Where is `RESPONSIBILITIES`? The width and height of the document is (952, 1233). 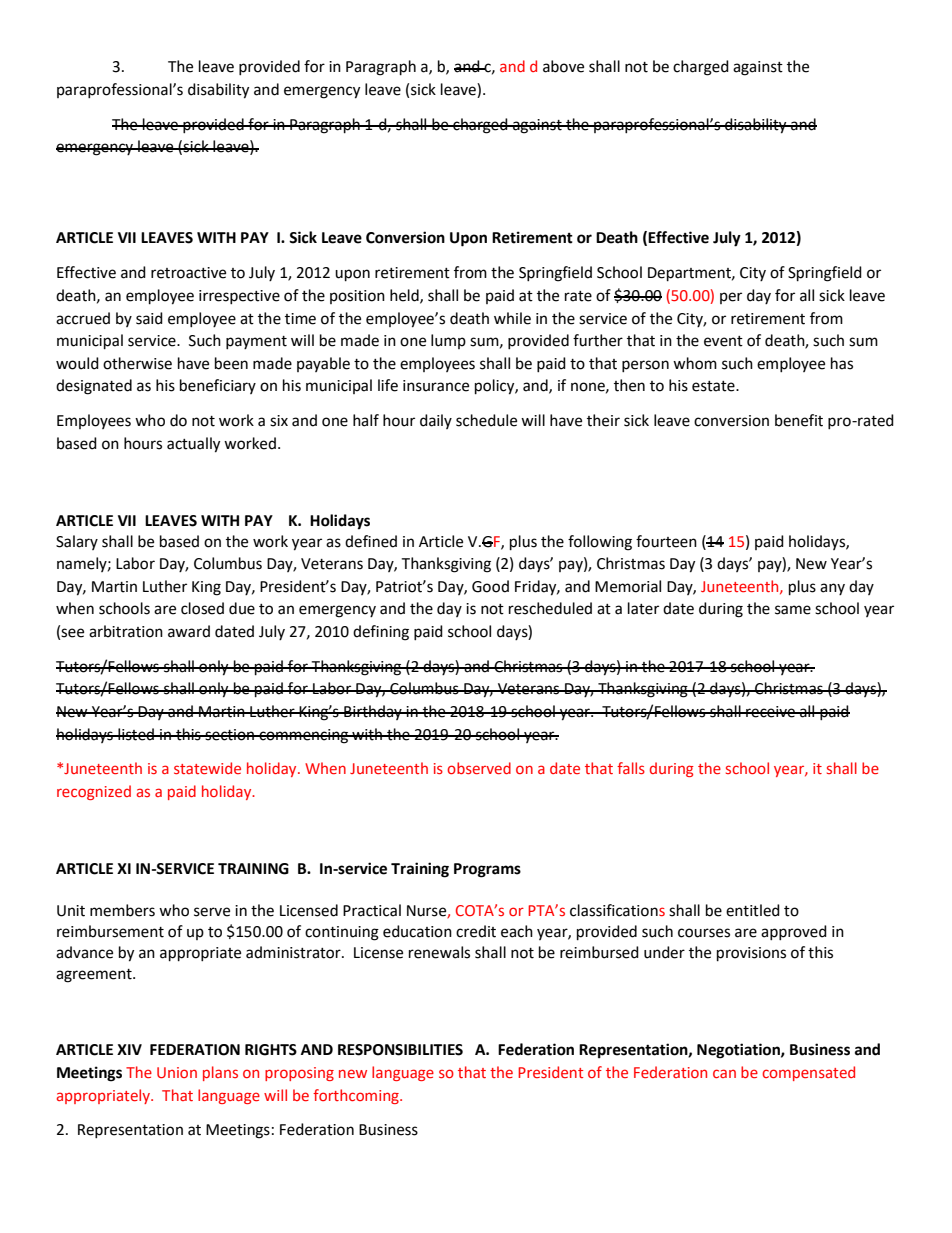 RESPONSIBILITIES is located at coordinates (400, 1050).
